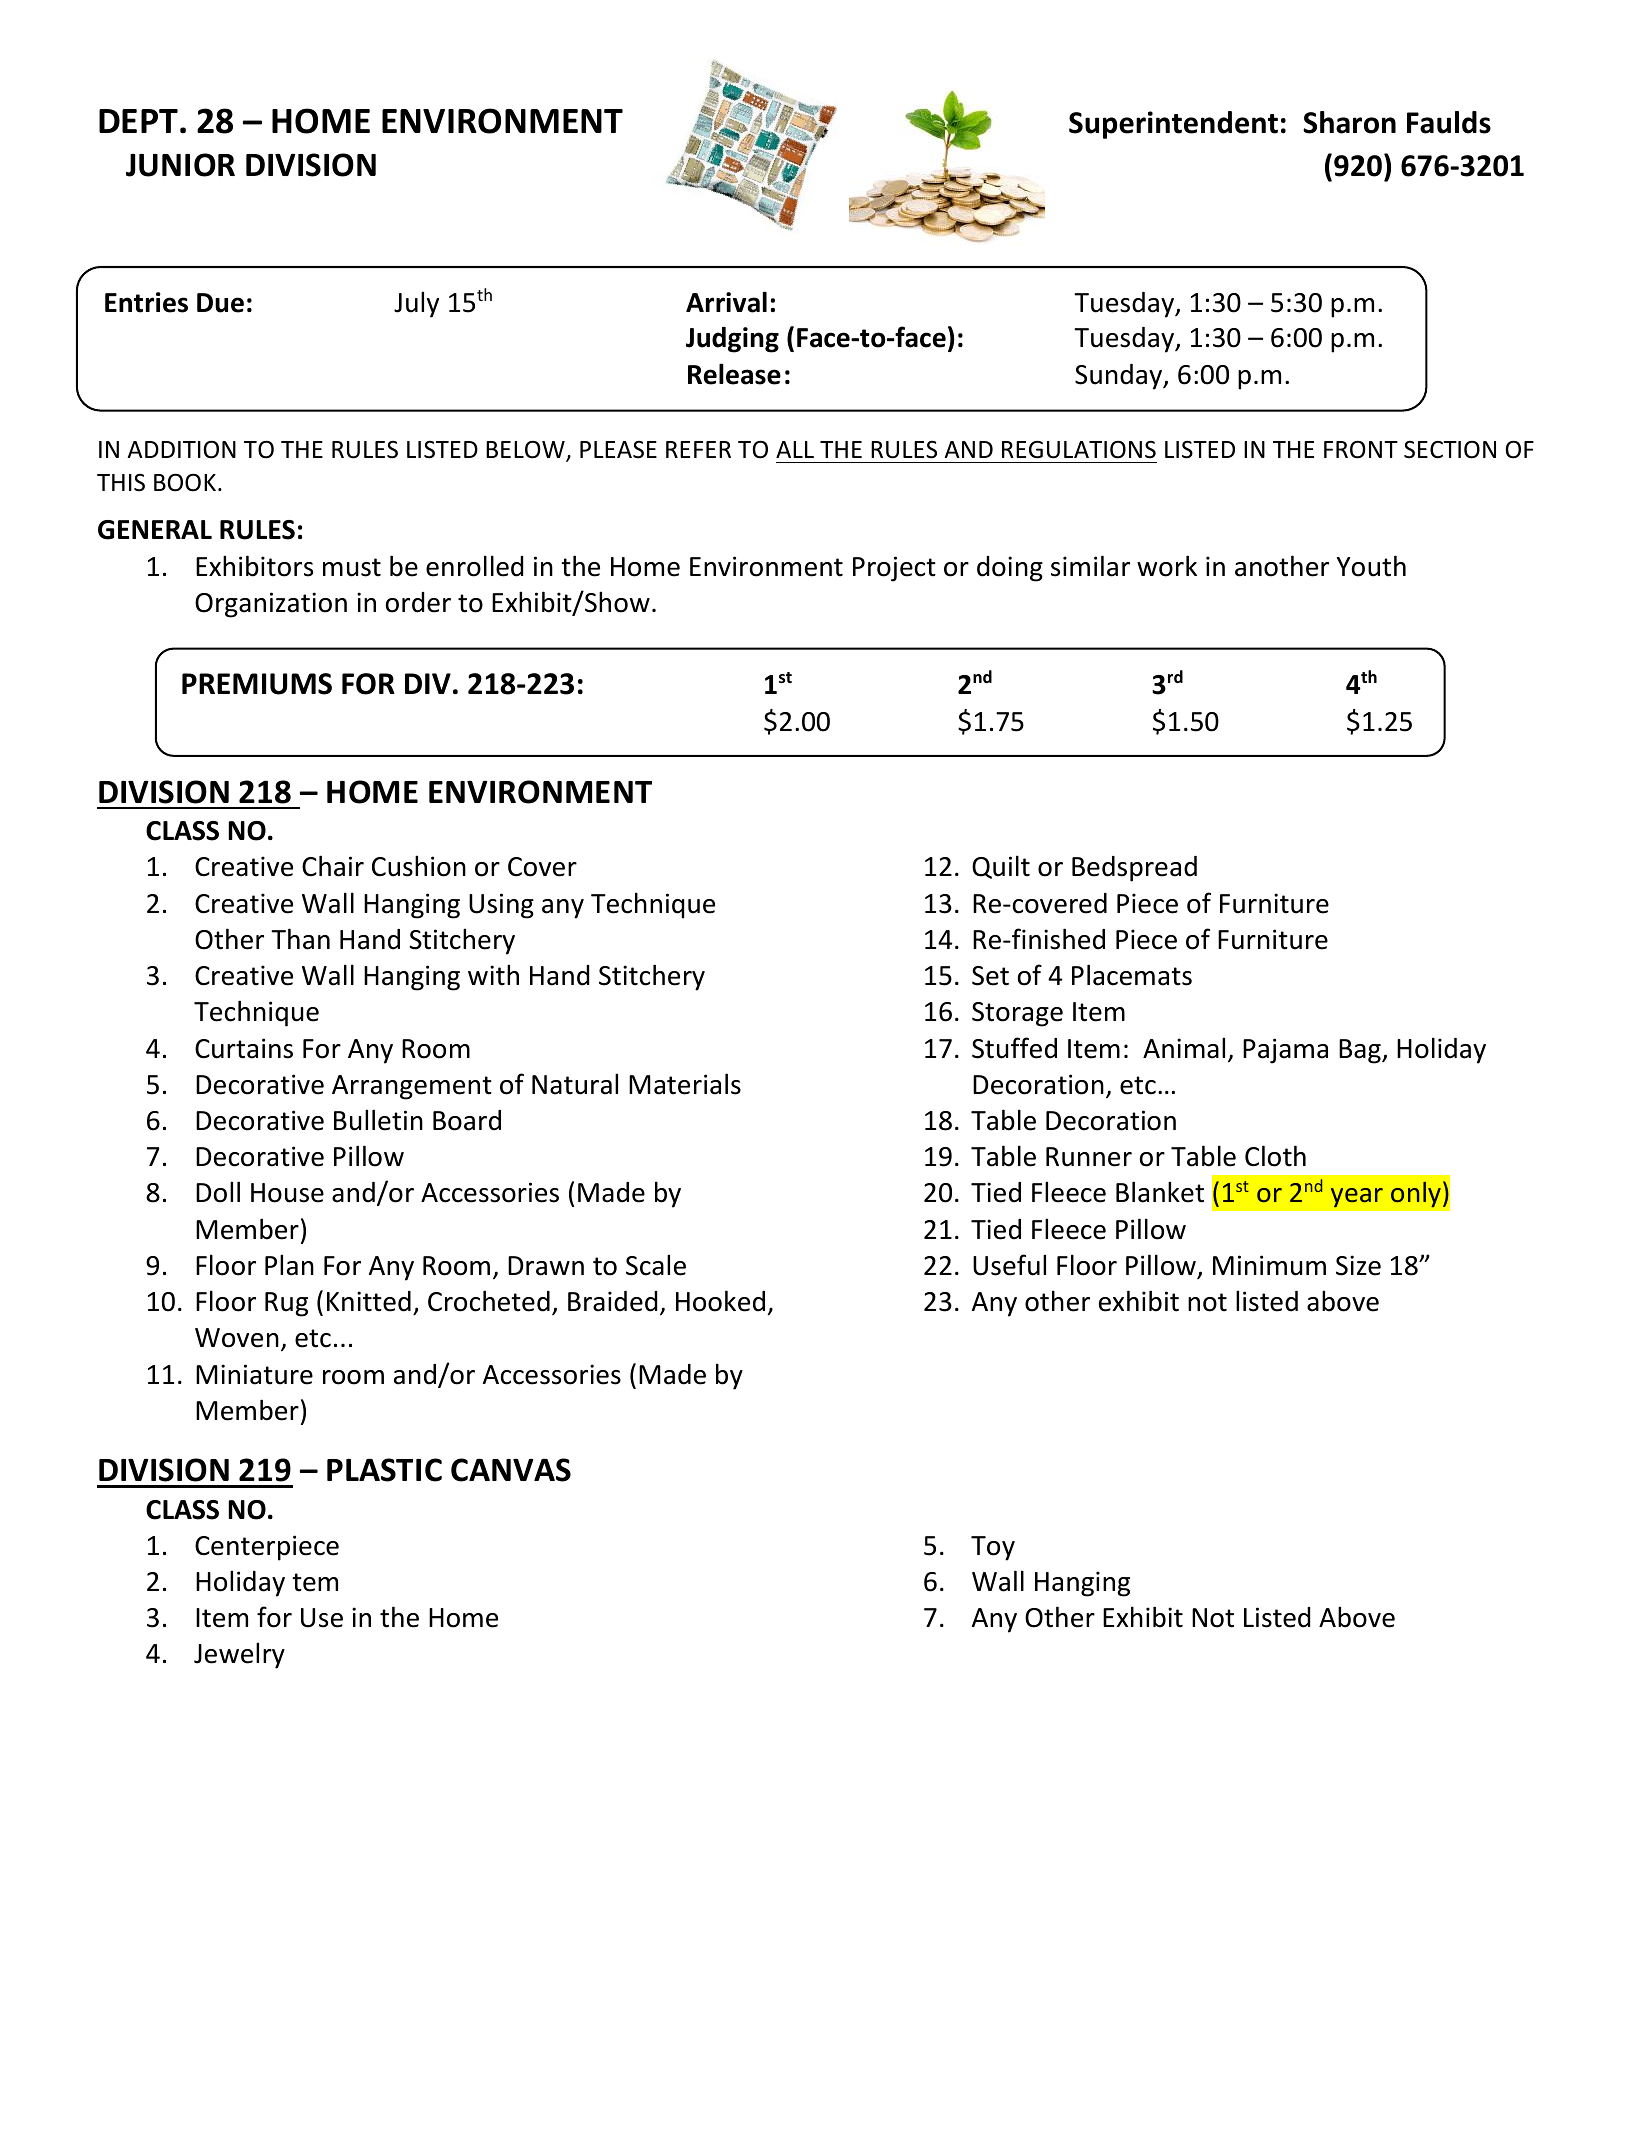  I want to click on Arrival, so click(726, 302).
